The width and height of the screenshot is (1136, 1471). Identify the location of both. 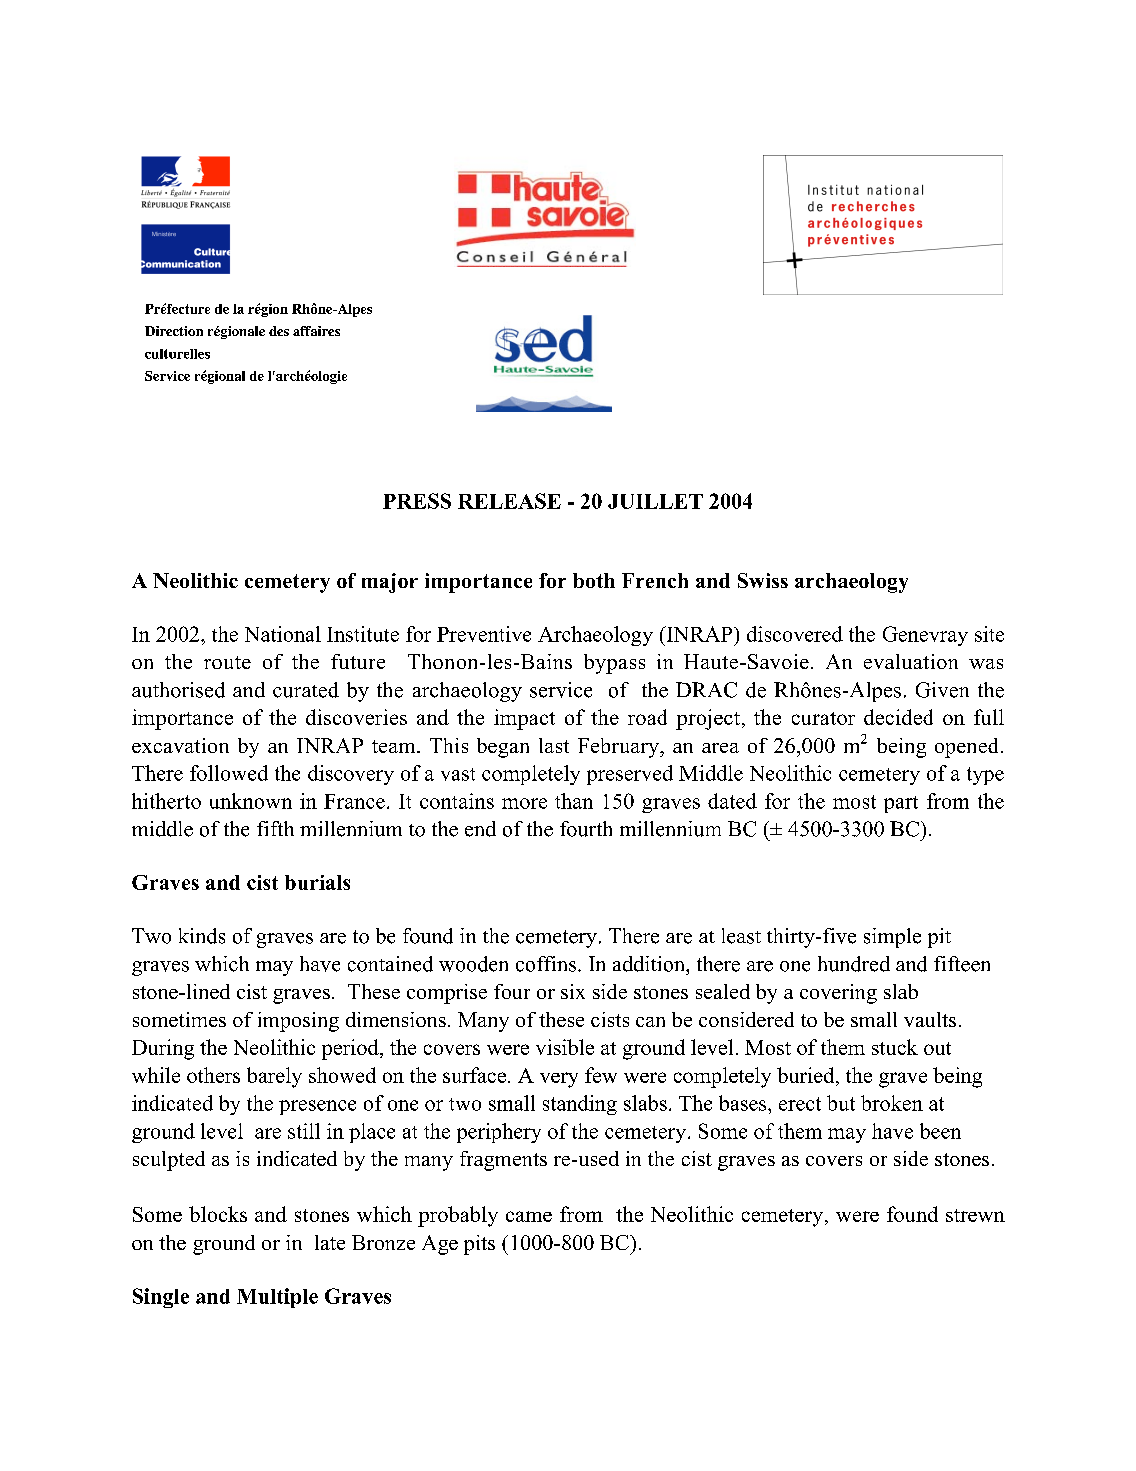
(594, 580).
